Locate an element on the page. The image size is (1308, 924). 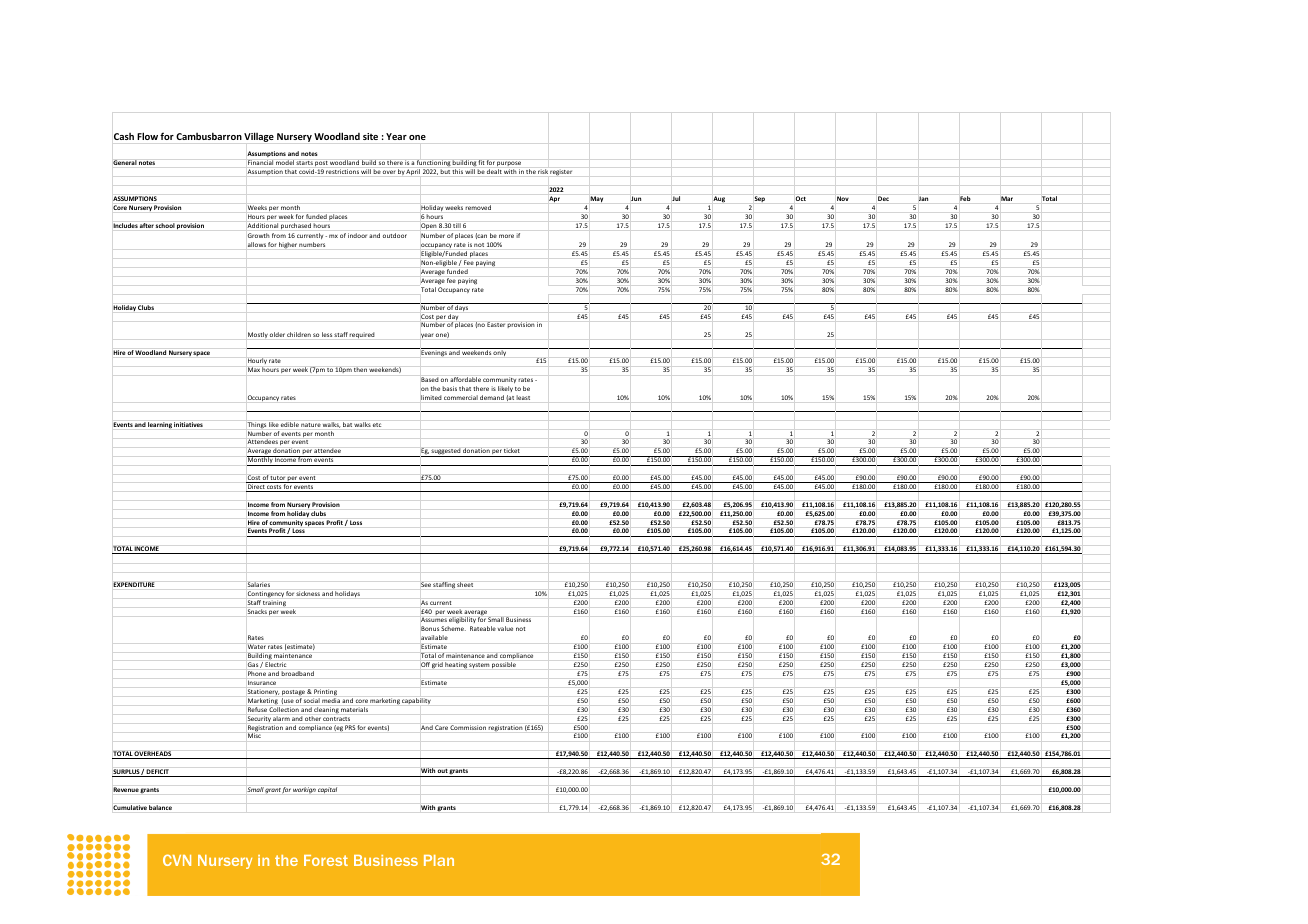
Dec is located at coordinates (883, 198).
